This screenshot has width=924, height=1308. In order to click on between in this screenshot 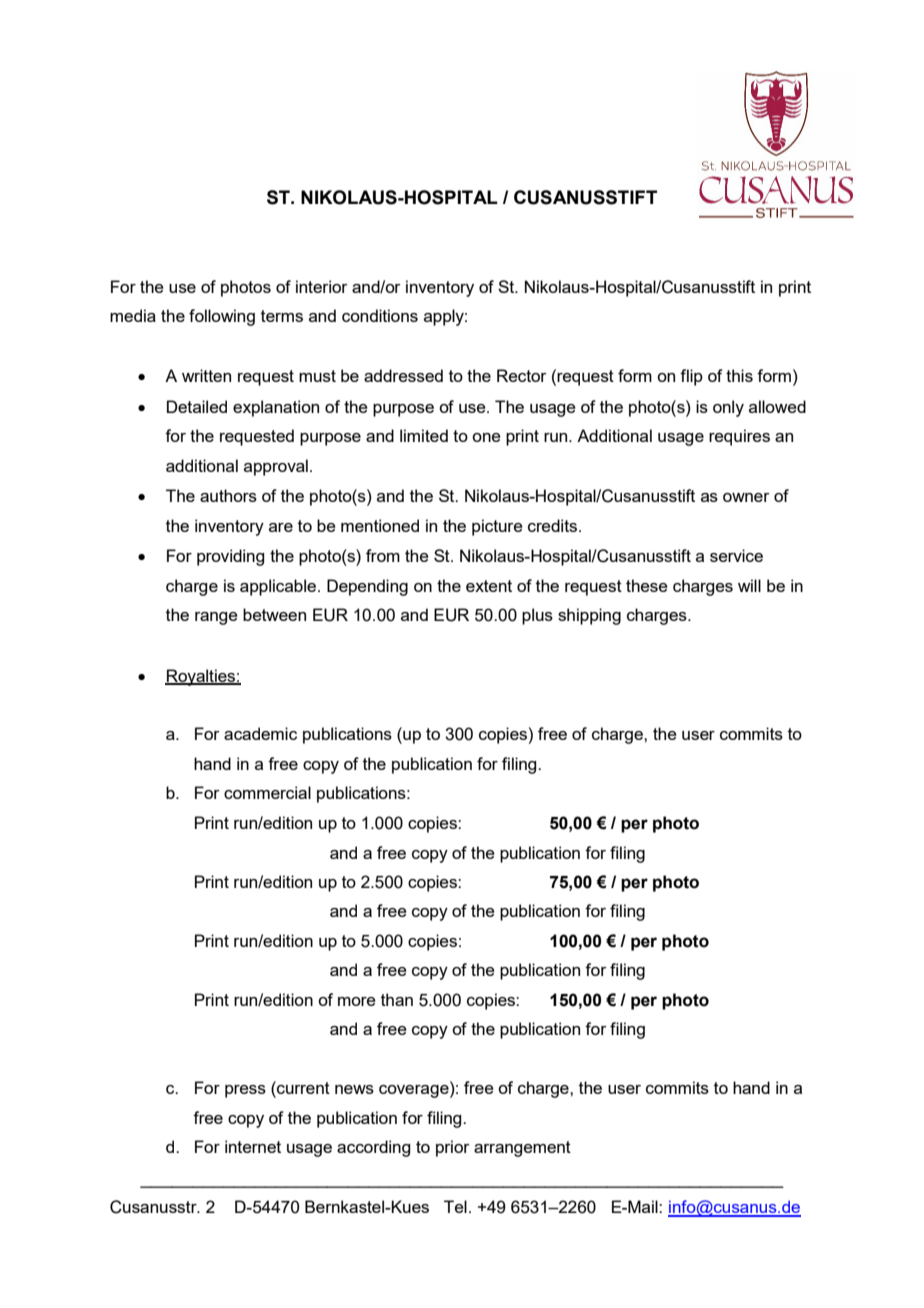, I will do `click(274, 614)`.
